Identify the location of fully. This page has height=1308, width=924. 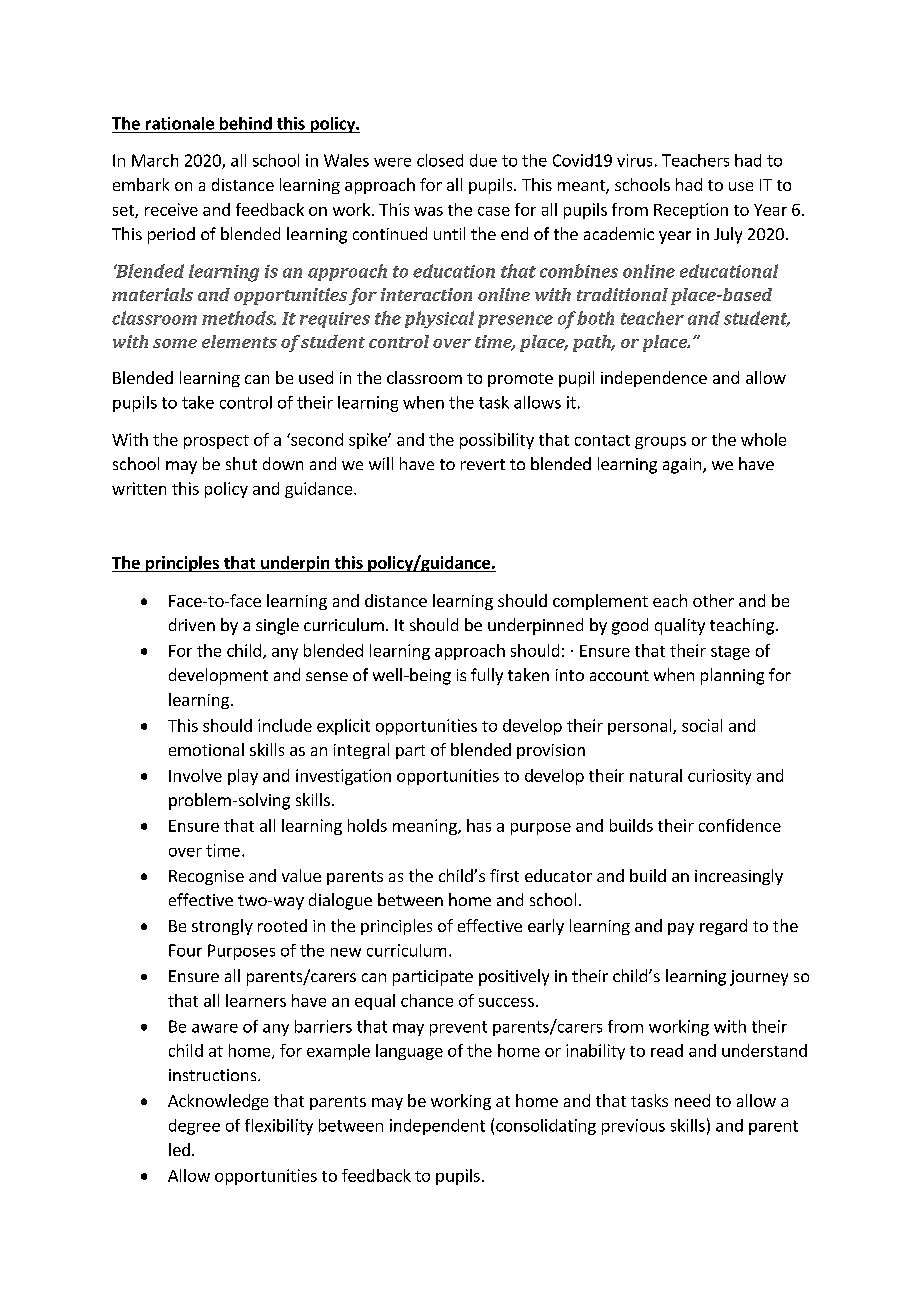
(487, 676).
